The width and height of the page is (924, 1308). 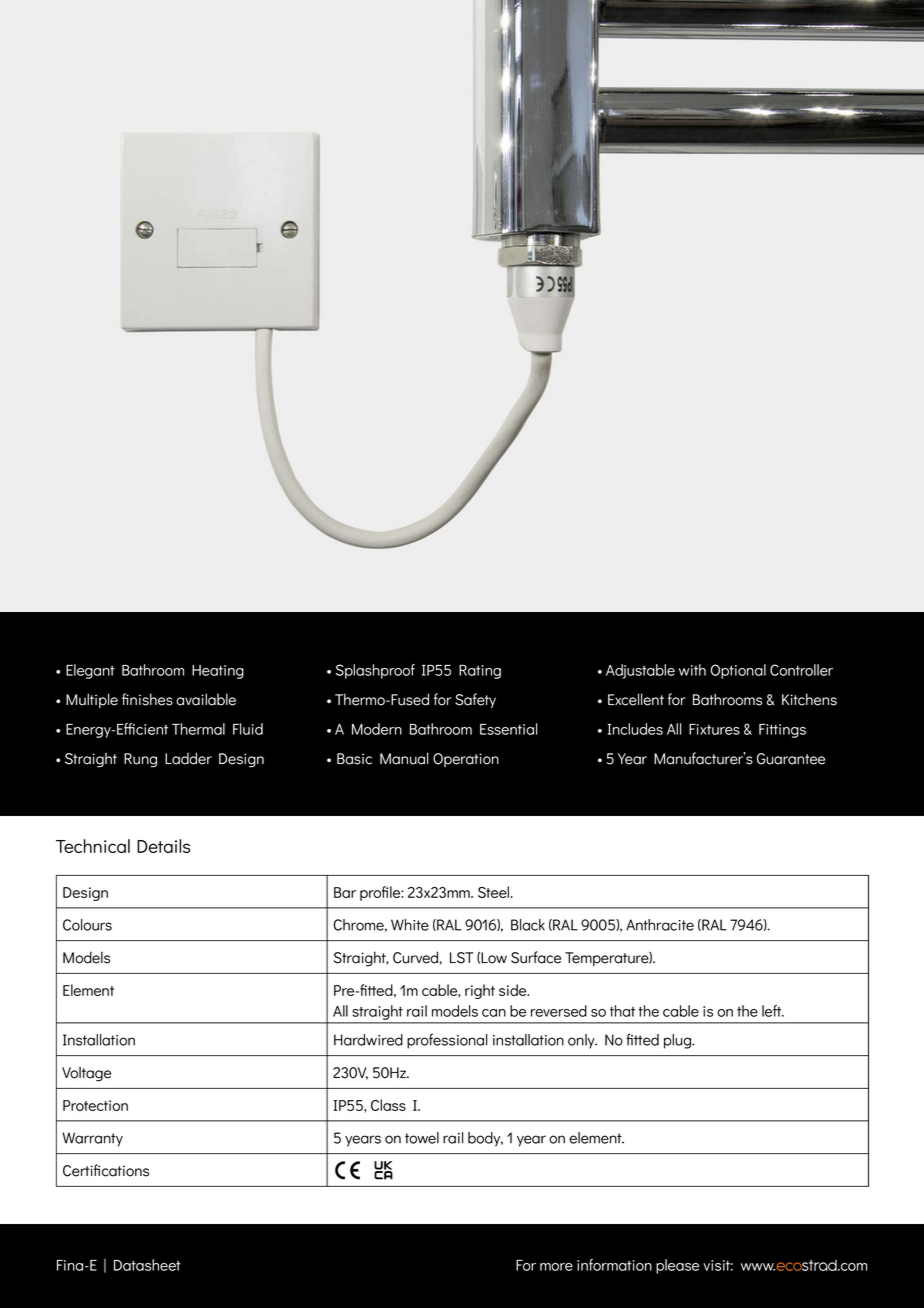 I want to click on Optional, so click(x=738, y=671).
